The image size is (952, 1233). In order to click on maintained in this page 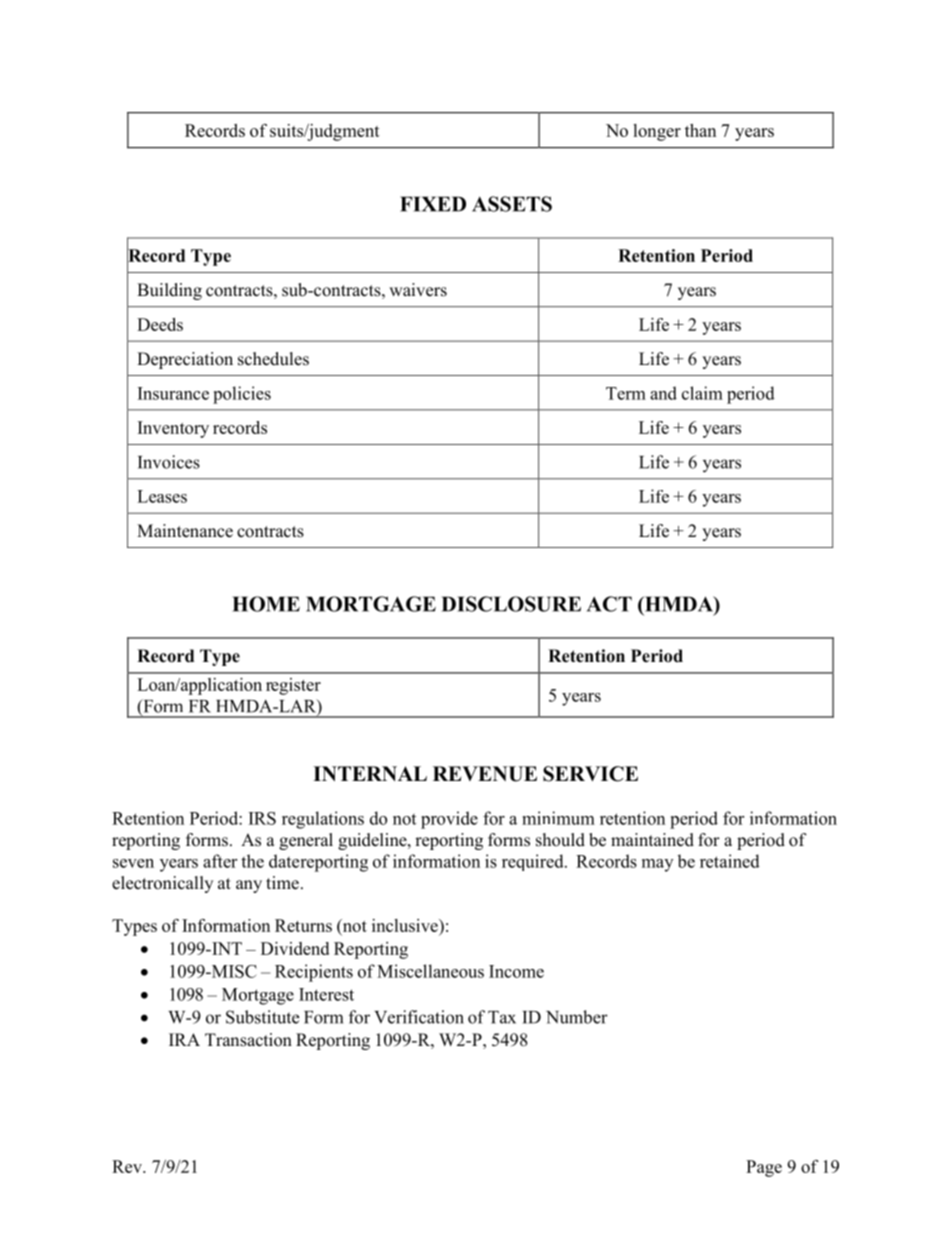, I will do `click(652, 840)`.
